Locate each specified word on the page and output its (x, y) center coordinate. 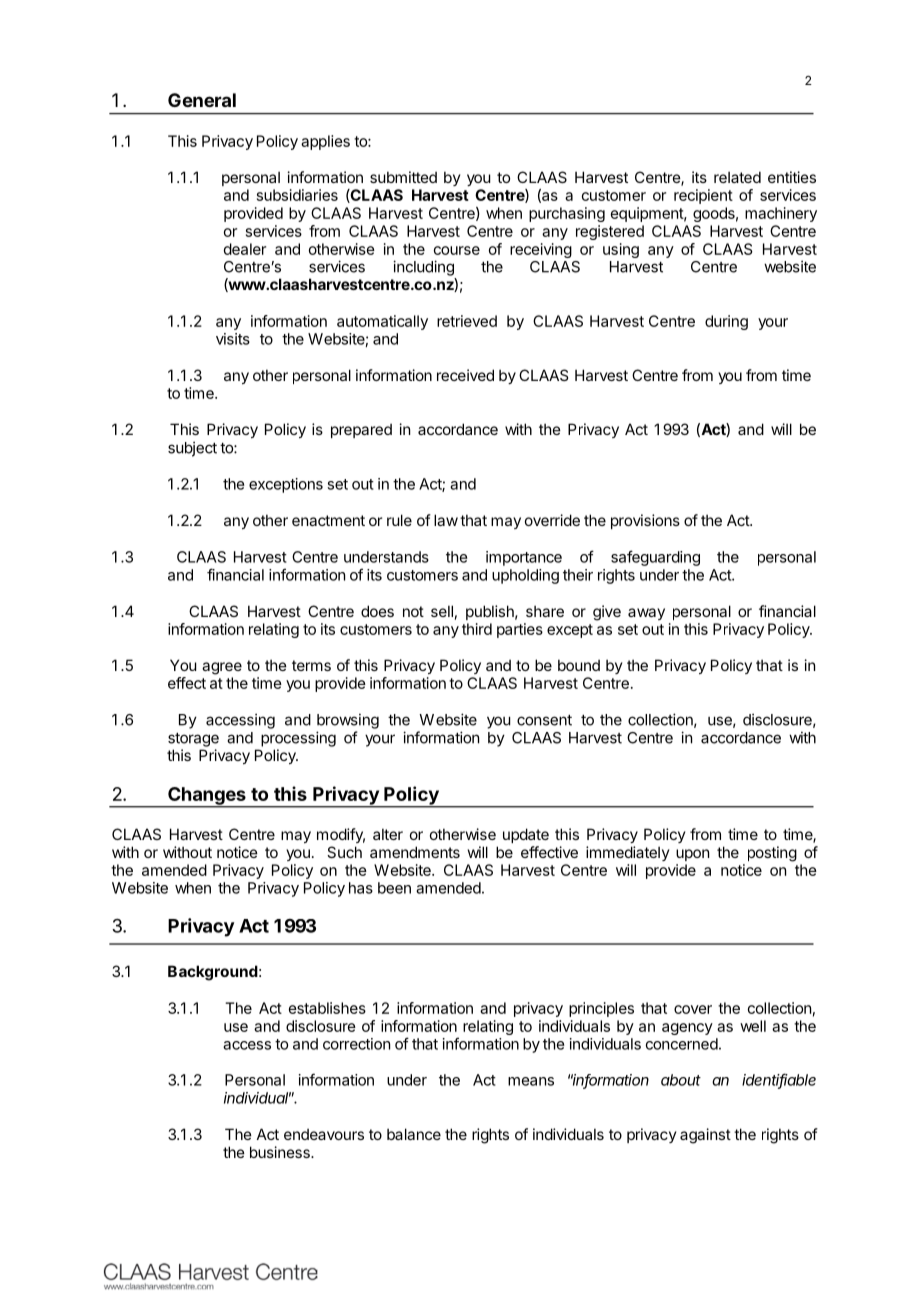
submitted (403, 177)
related (737, 177)
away (646, 614)
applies (325, 142)
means (531, 1081)
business (281, 1152)
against (705, 1136)
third (477, 629)
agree (222, 668)
